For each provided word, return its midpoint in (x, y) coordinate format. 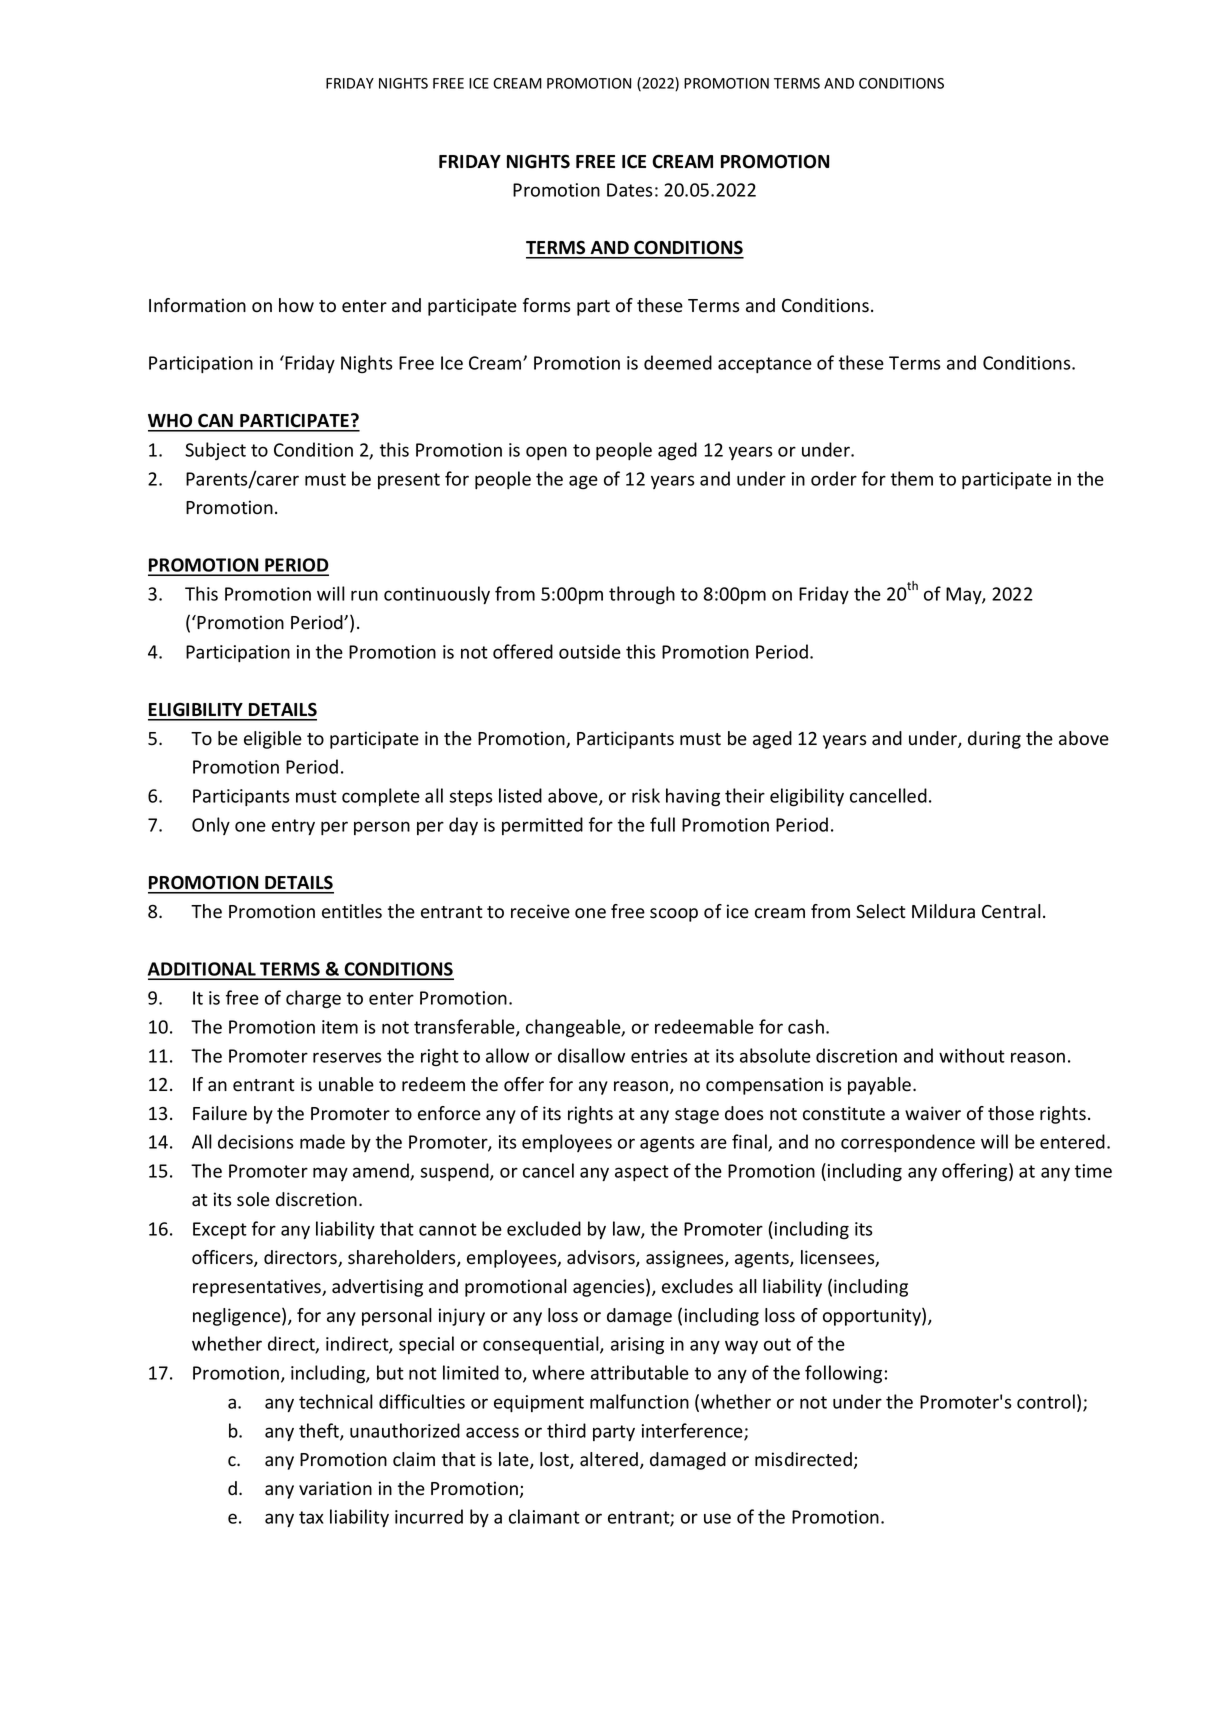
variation (335, 1488)
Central (1011, 911)
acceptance (765, 365)
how (296, 305)
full (662, 824)
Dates (630, 190)
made (322, 1141)
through (642, 595)
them (912, 478)
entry (293, 827)
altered (610, 1460)
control (1046, 1401)
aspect (642, 1173)
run (364, 595)
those (1011, 1113)
